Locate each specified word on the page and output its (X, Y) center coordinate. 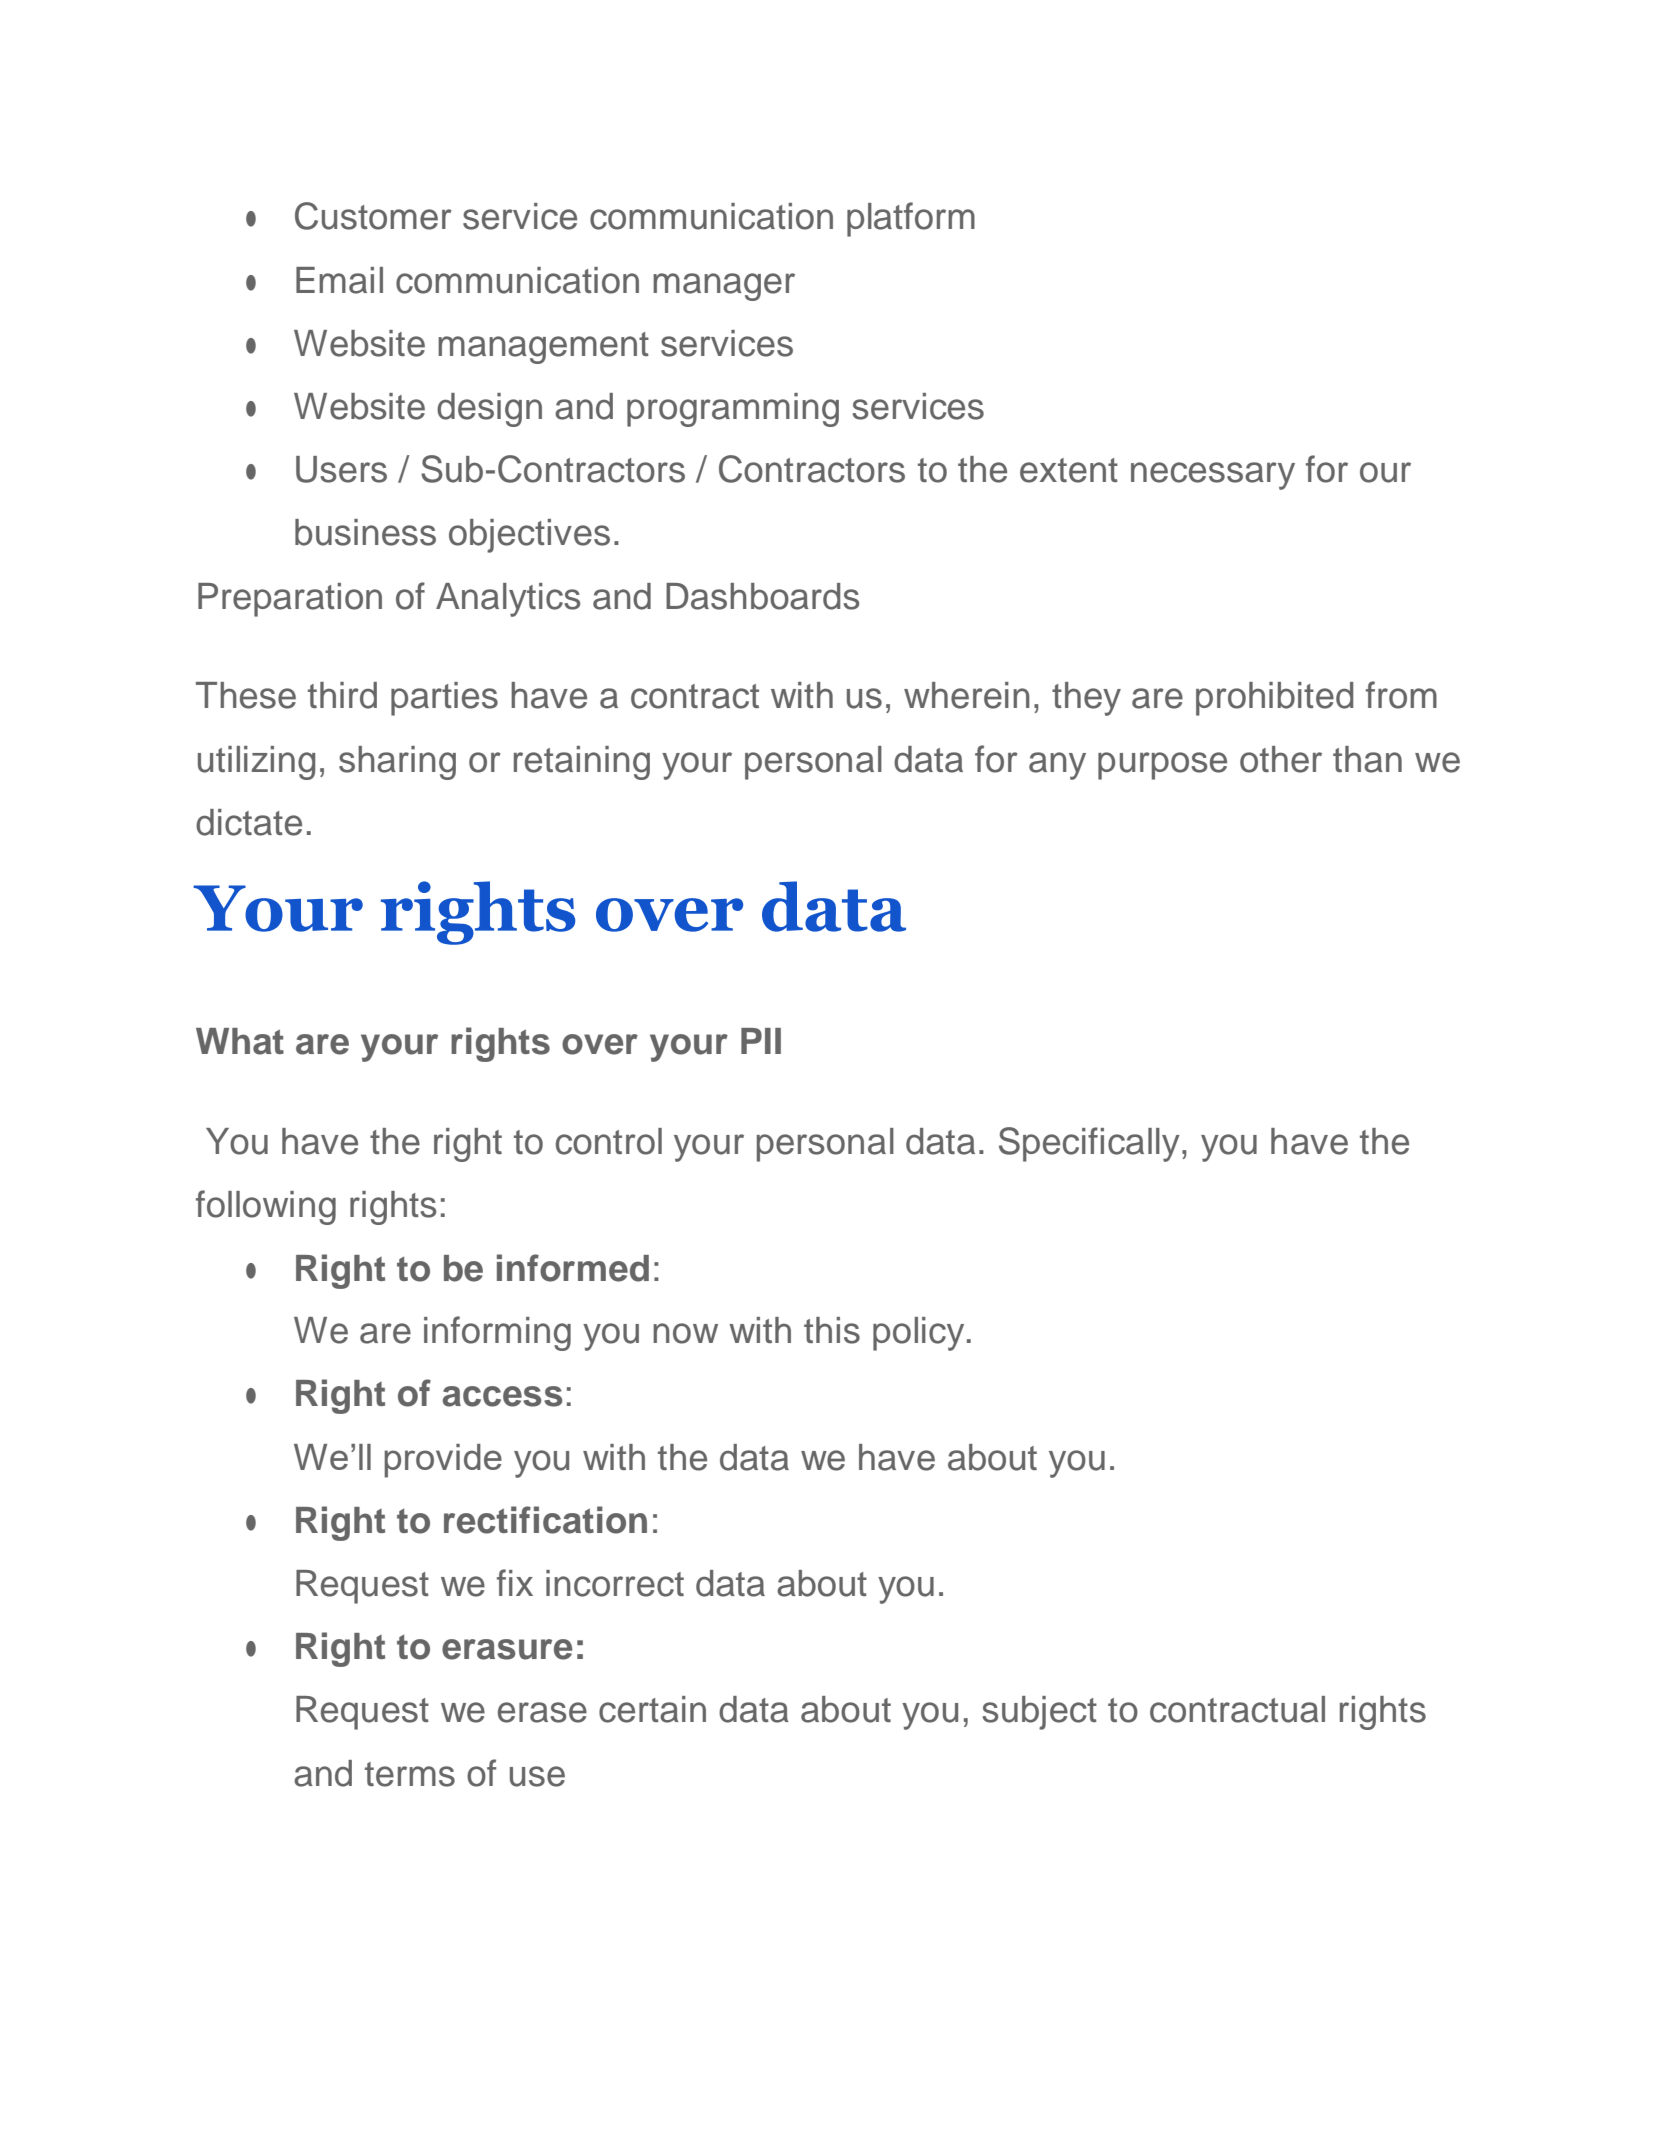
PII (761, 1041)
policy (918, 1334)
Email (339, 280)
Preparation (290, 600)
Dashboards (762, 596)
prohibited (1274, 699)
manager (724, 287)
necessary (1213, 476)
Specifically (1089, 1144)
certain (652, 1709)
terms (410, 1774)
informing (497, 1333)
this (832, 1330)
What (240, 1041)
